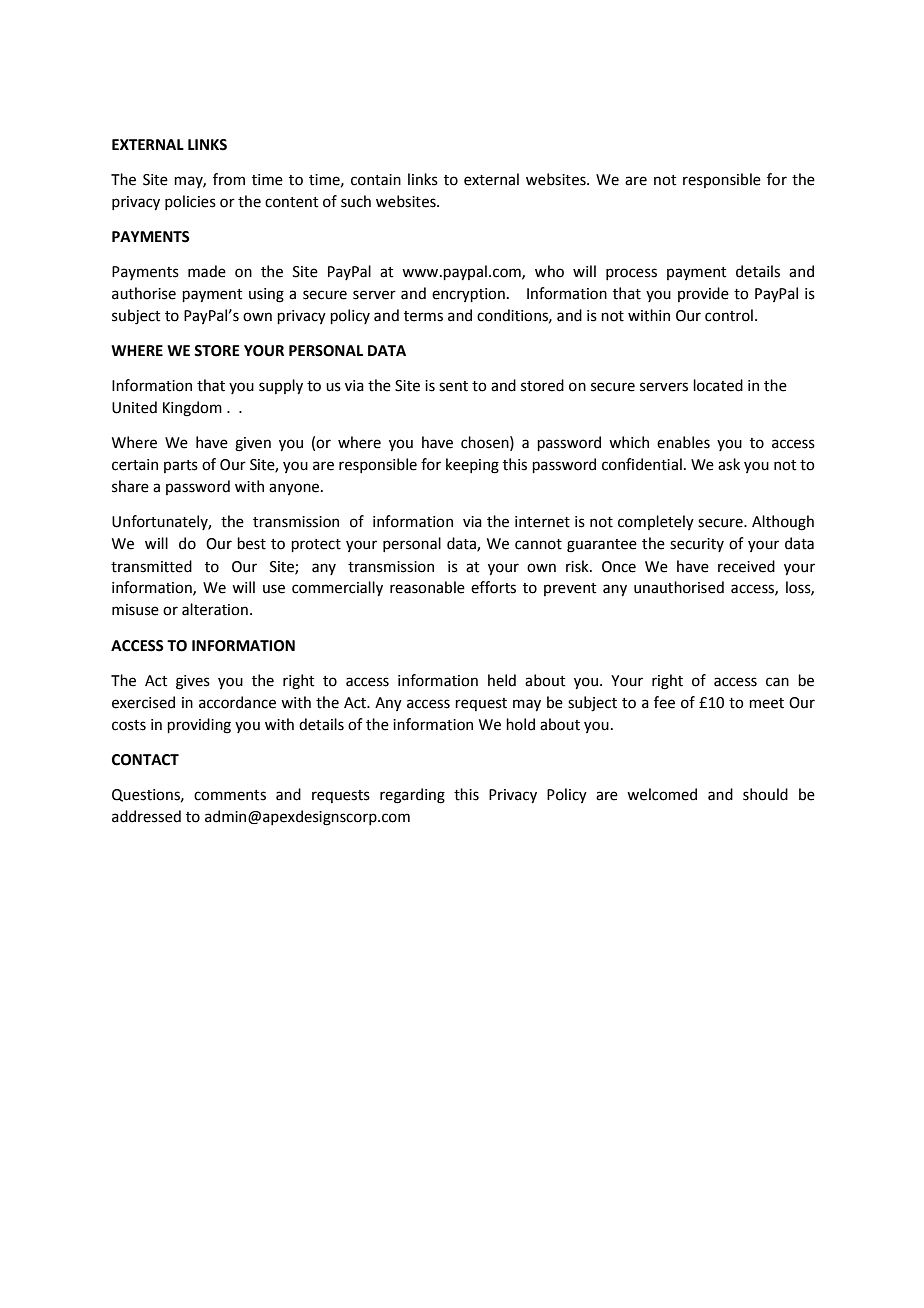 Image resolution: width=924 pixels, height=1308 pixels. Describe the element at coordinates (683, 442) in the image. I see `enables` at that location.
